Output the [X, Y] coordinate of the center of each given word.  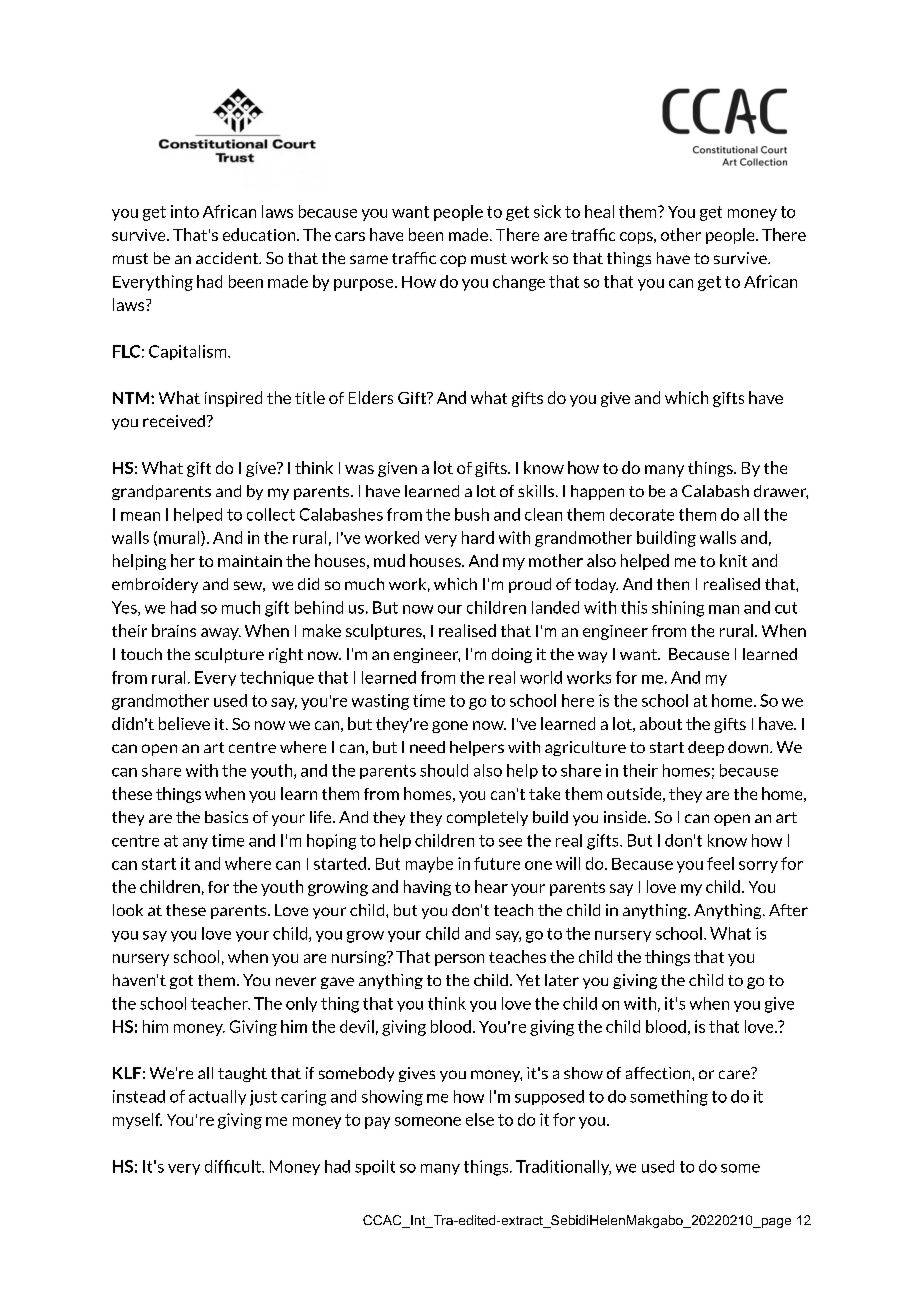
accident [228, 258]
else [480, 1119]
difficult [234, 1166]
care [735, 1073]
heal [599, 211]
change [519, 283]
